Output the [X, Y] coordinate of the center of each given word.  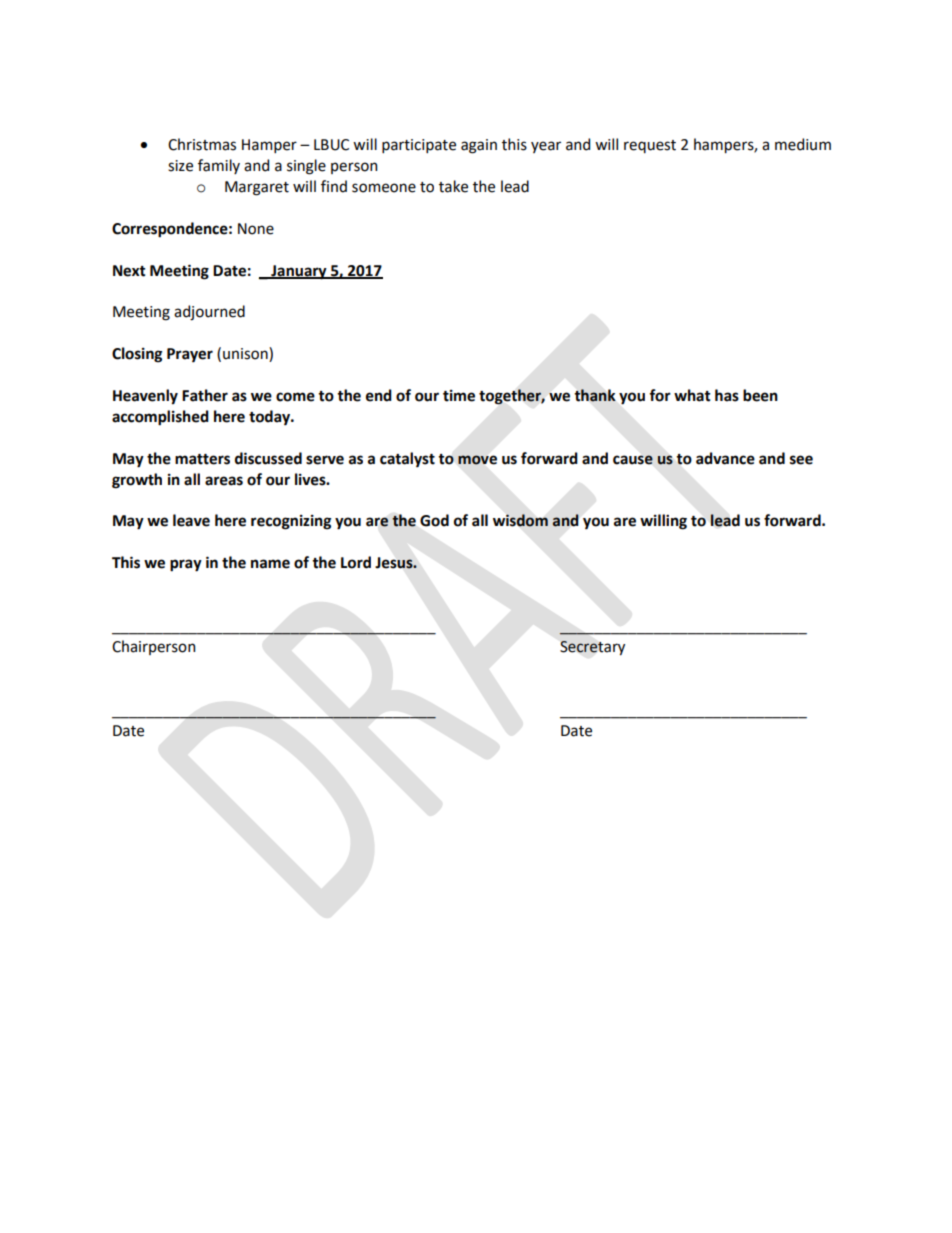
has [727, 395]
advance [725, 458]
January [299, 272]
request [650, 146]
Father [205, 395]
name [270, 564]
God [434, 520]
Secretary [592, 648]
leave [191, 520]
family [219, 166]
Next [129, 271]
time [459, 396]
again [479, 146]
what [692, 395]
